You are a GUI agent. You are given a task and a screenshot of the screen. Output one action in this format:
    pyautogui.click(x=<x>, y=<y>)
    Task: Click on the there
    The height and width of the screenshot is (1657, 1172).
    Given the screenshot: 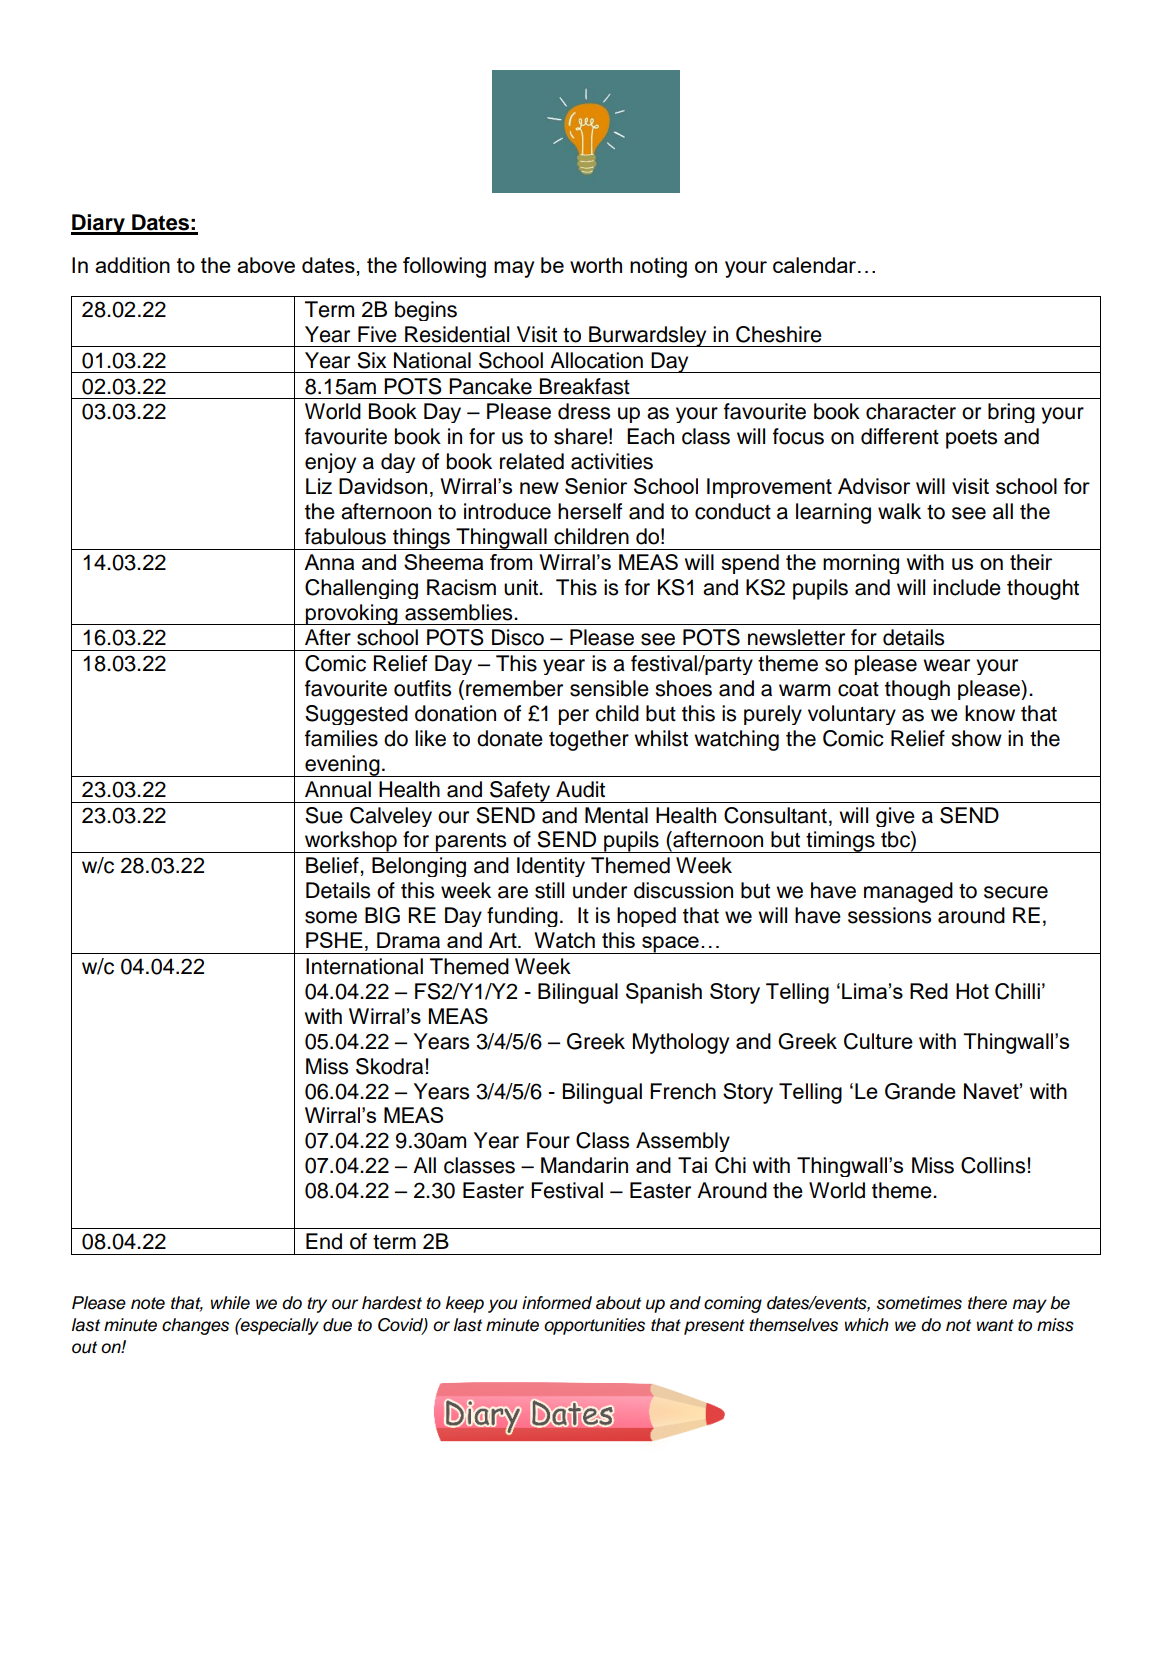 What is the action you would take?
    pyautogui.click(x=987, y=1303)
